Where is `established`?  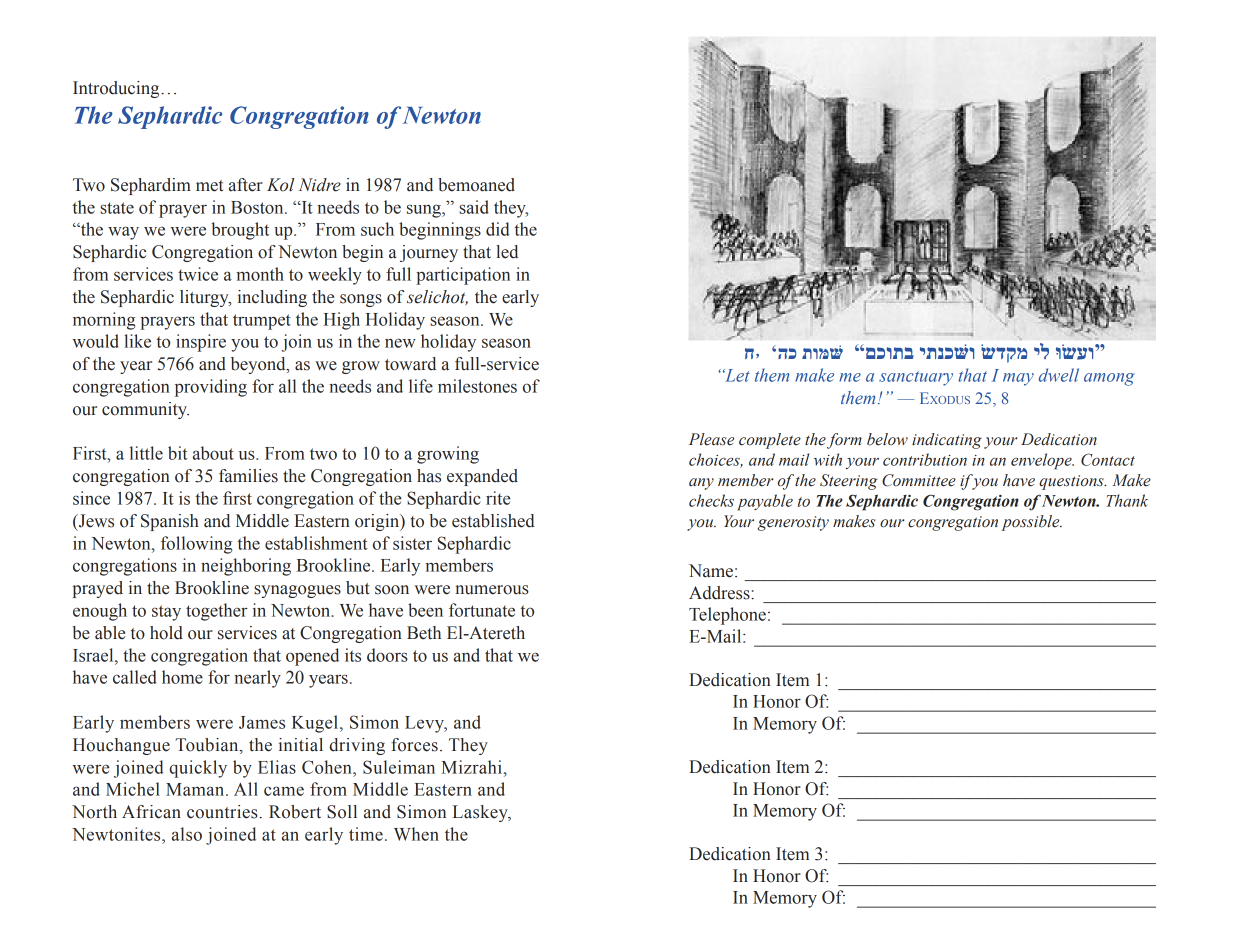 established is located at coordinates (493, 521).
